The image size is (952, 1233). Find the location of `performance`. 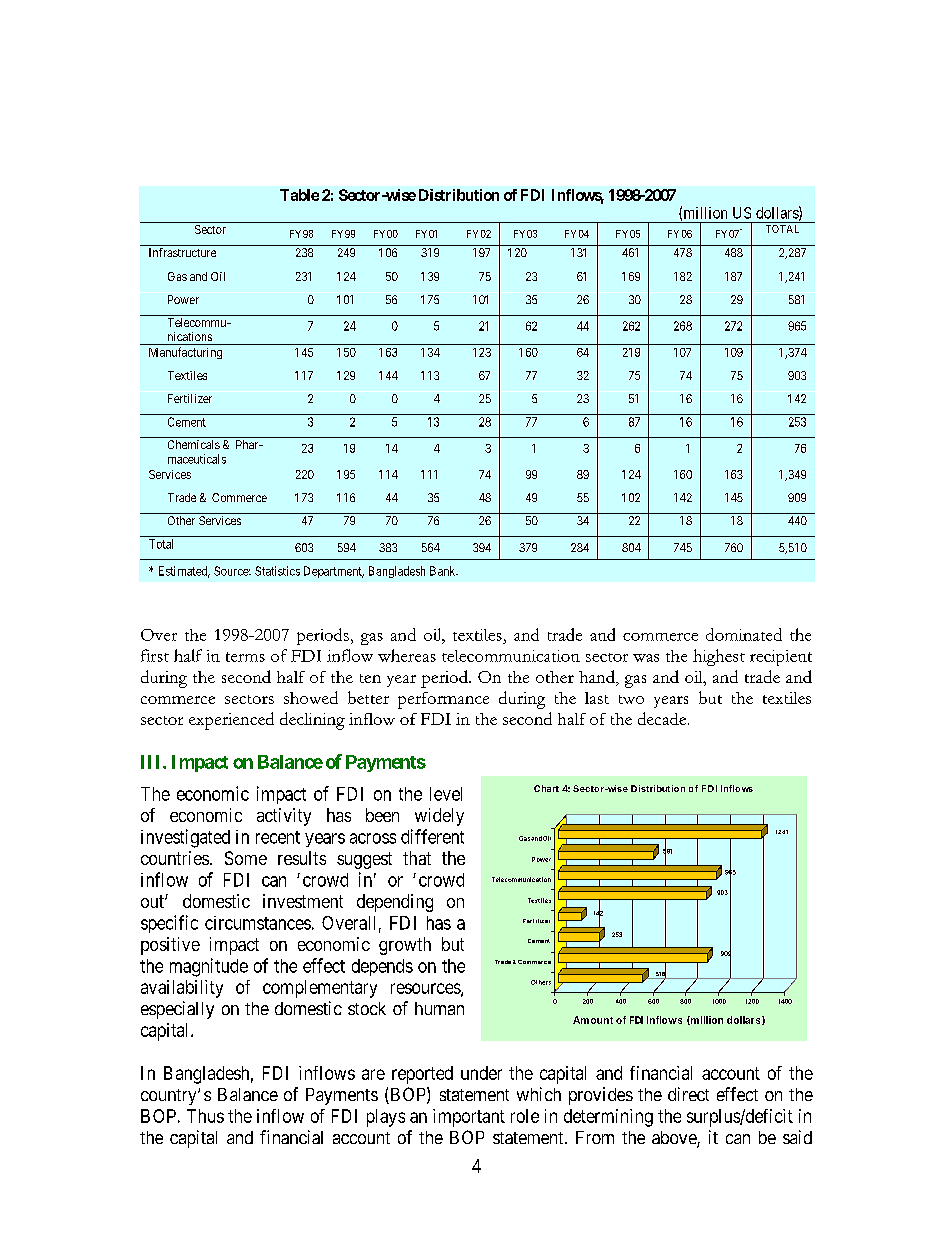

performance is located at coordinates (443, 700).
